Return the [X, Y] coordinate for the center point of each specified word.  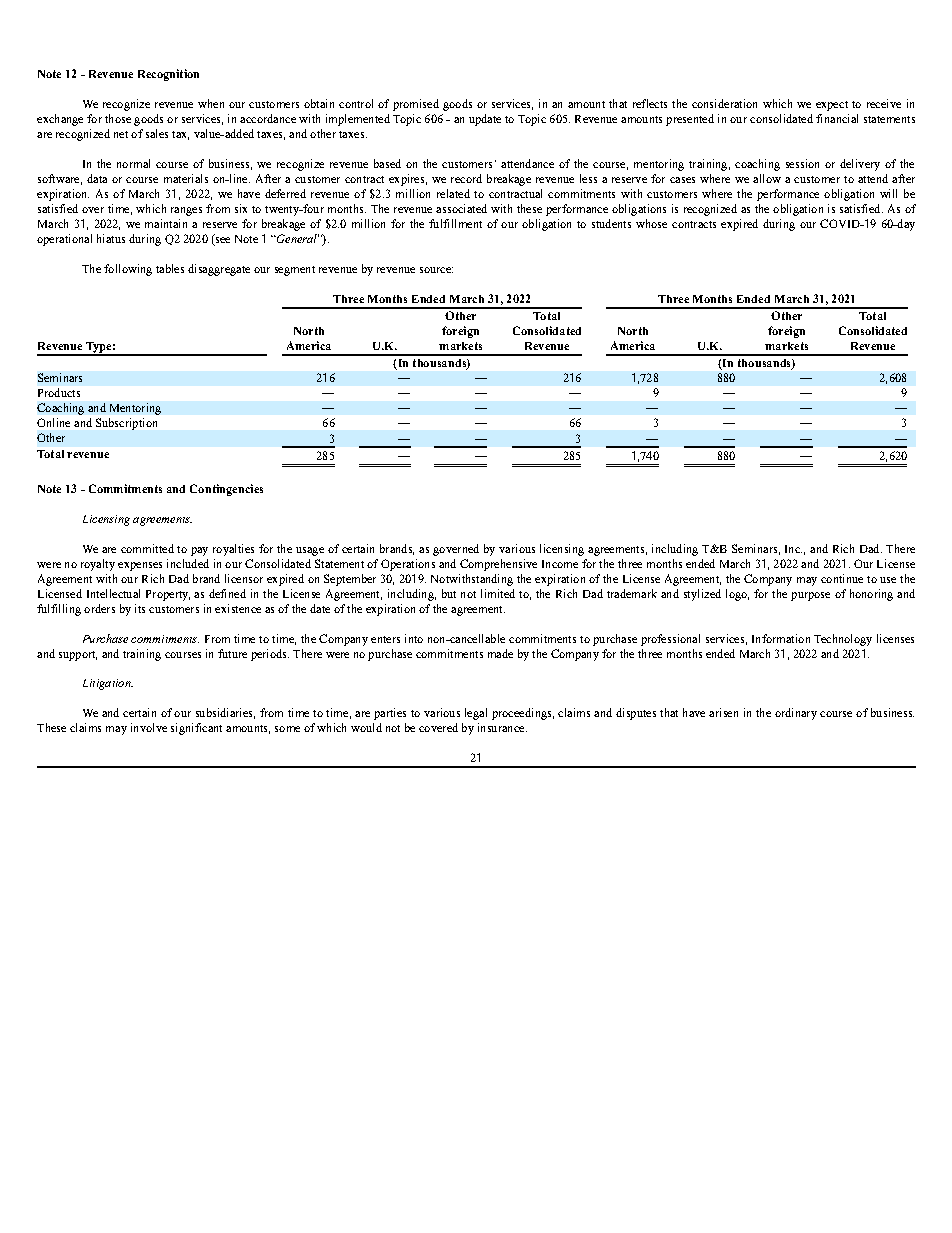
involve [149, 727]
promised [416, 105]
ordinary [796, 714]
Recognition [168, 75]
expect [832, 106]
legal [476, 714]
